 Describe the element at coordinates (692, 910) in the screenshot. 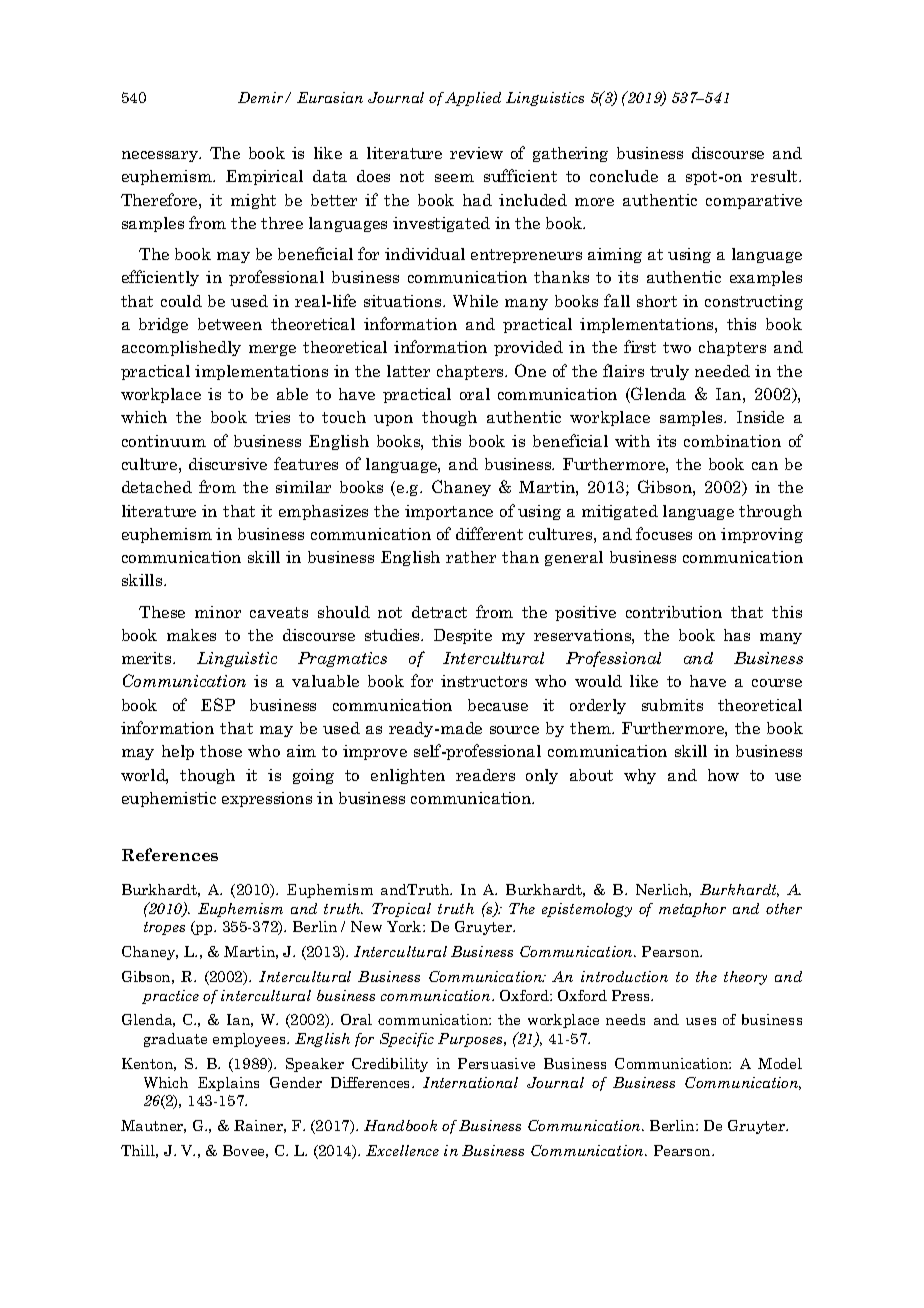

I see `metaphor` at that location.
